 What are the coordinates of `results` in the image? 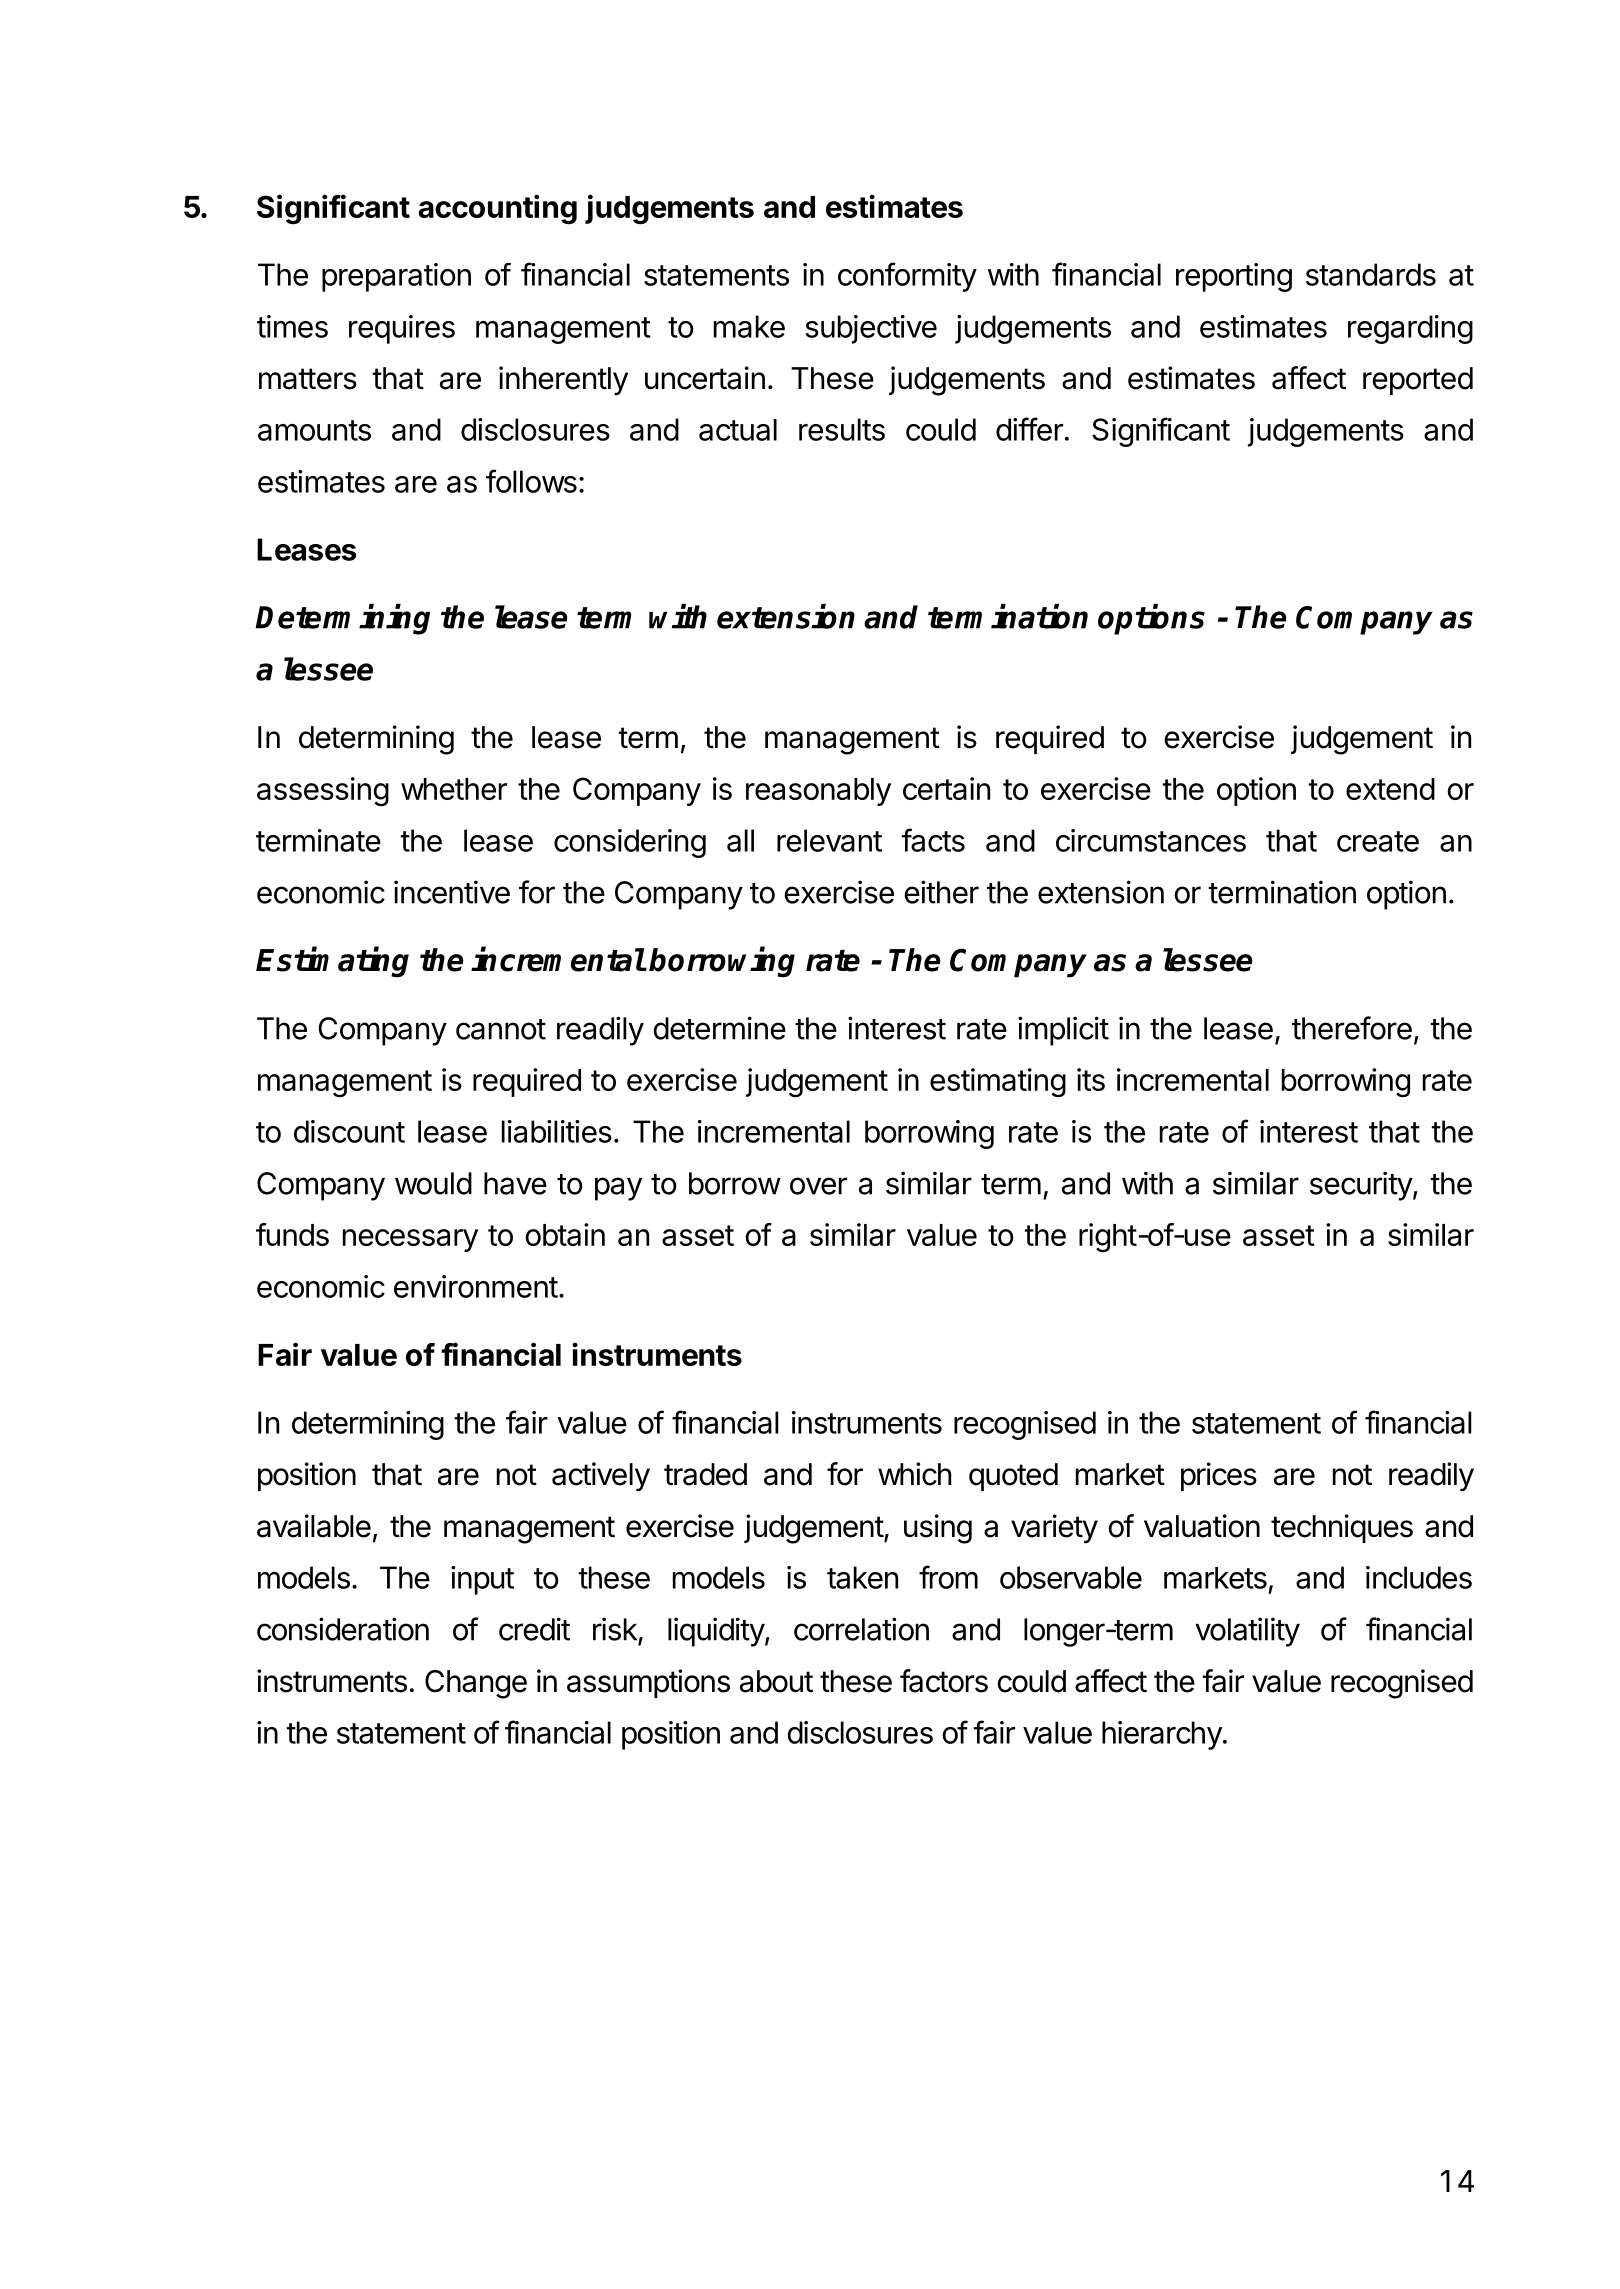 It's located at (842, 429).
